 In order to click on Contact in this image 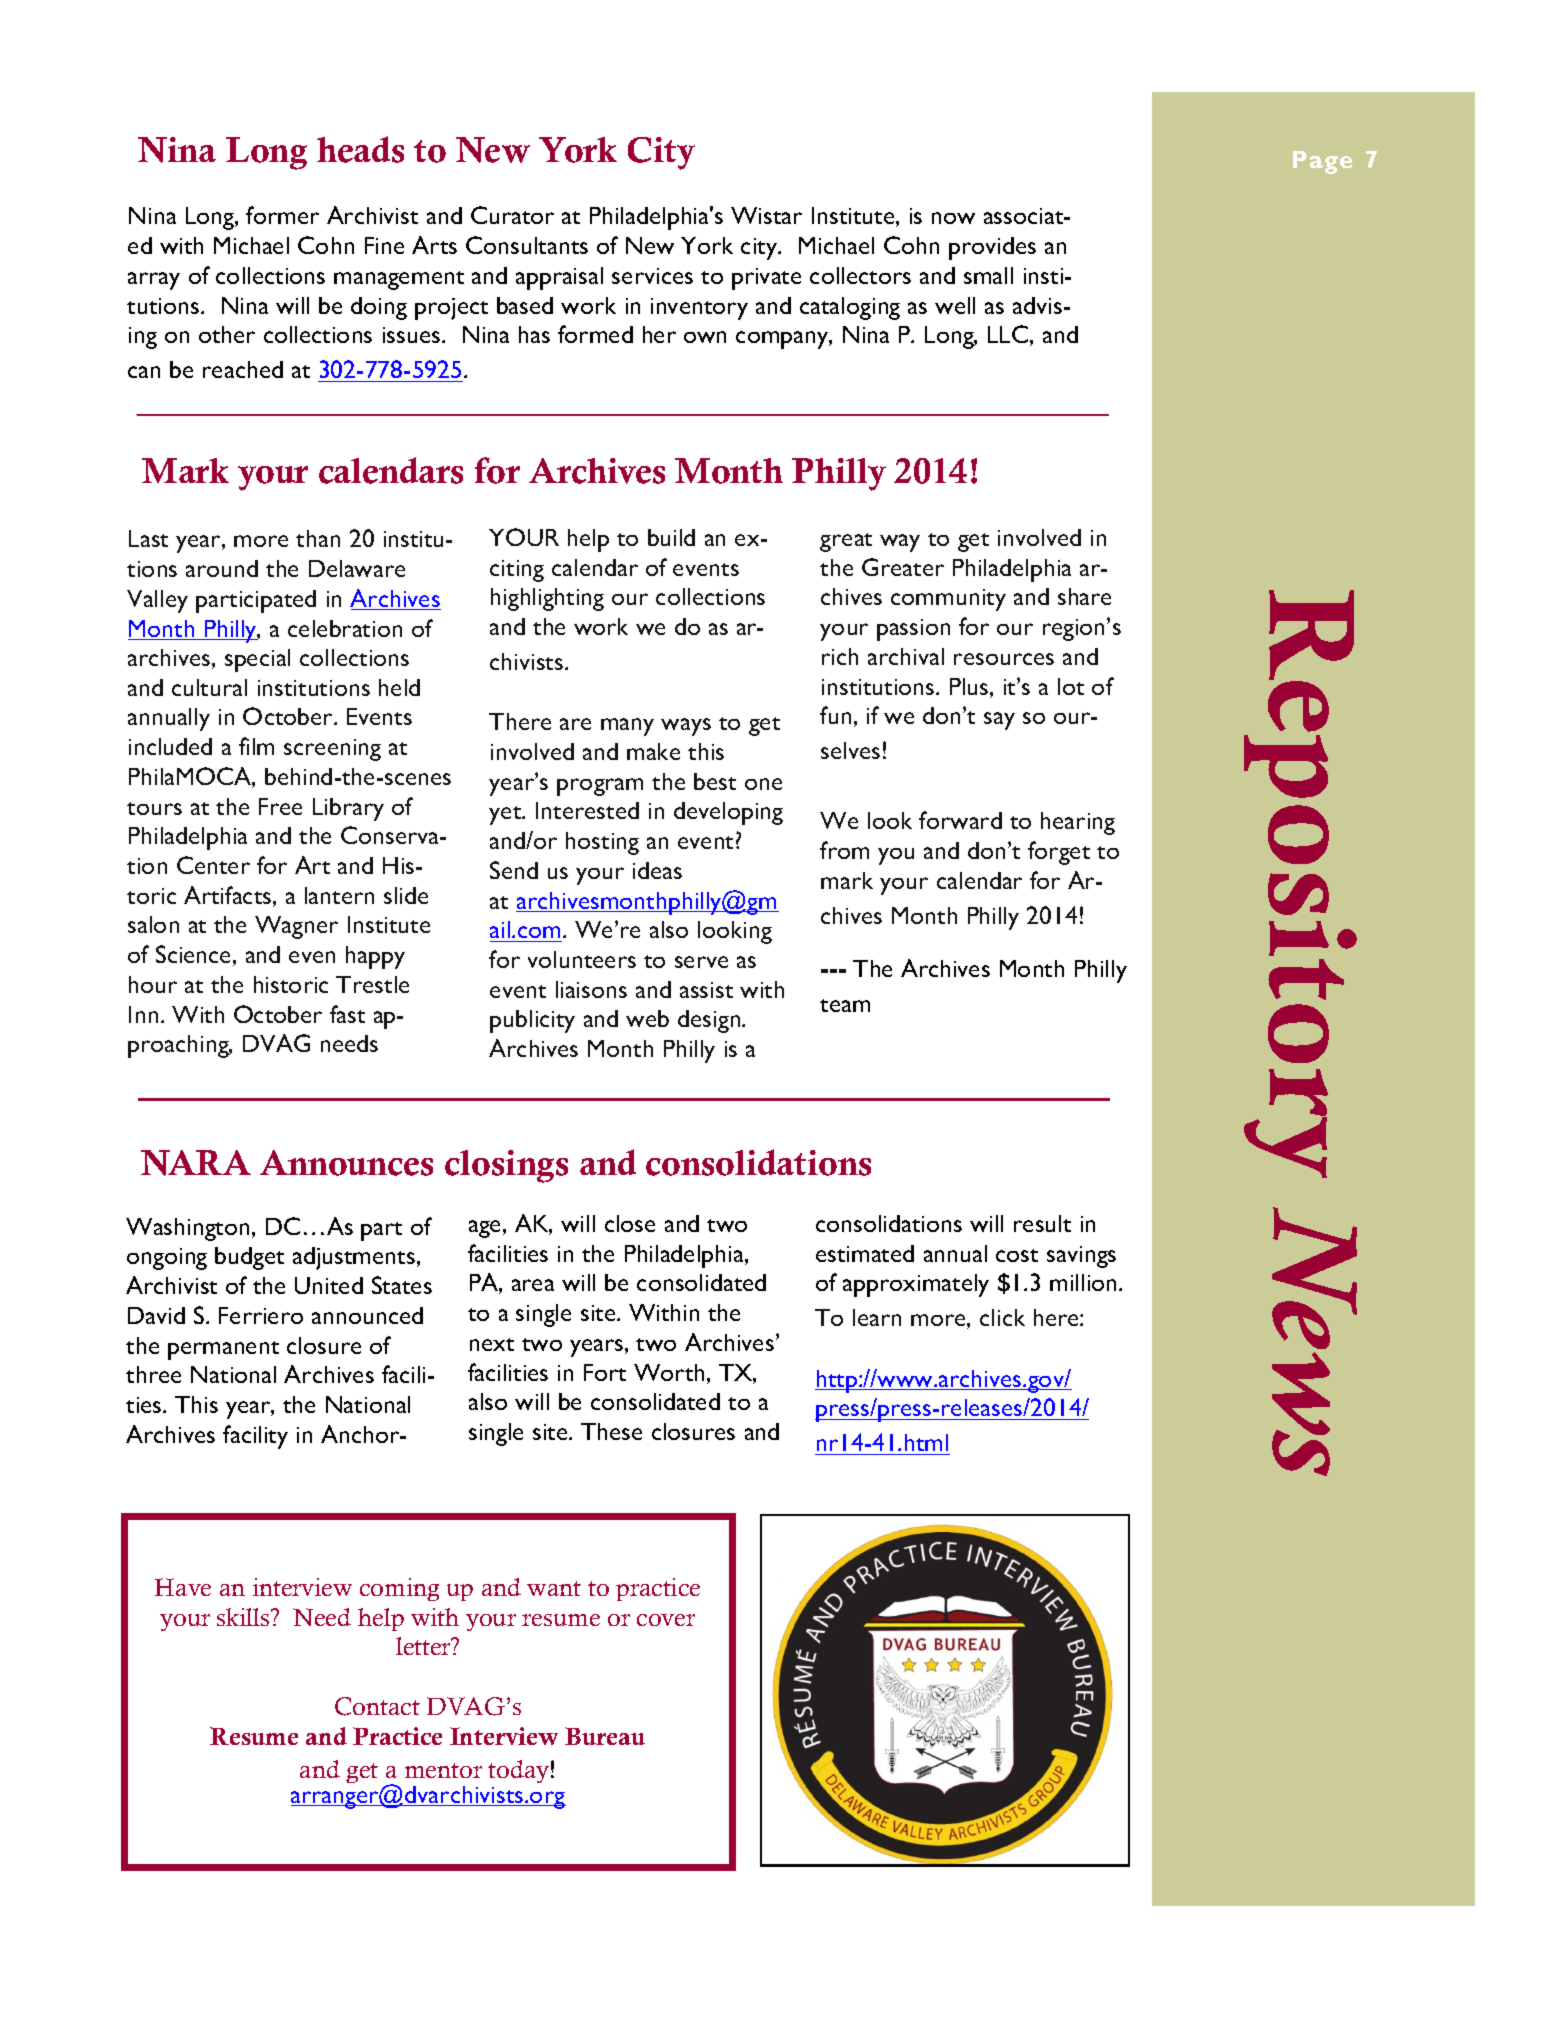, I will do `click(377, 1706)`.
